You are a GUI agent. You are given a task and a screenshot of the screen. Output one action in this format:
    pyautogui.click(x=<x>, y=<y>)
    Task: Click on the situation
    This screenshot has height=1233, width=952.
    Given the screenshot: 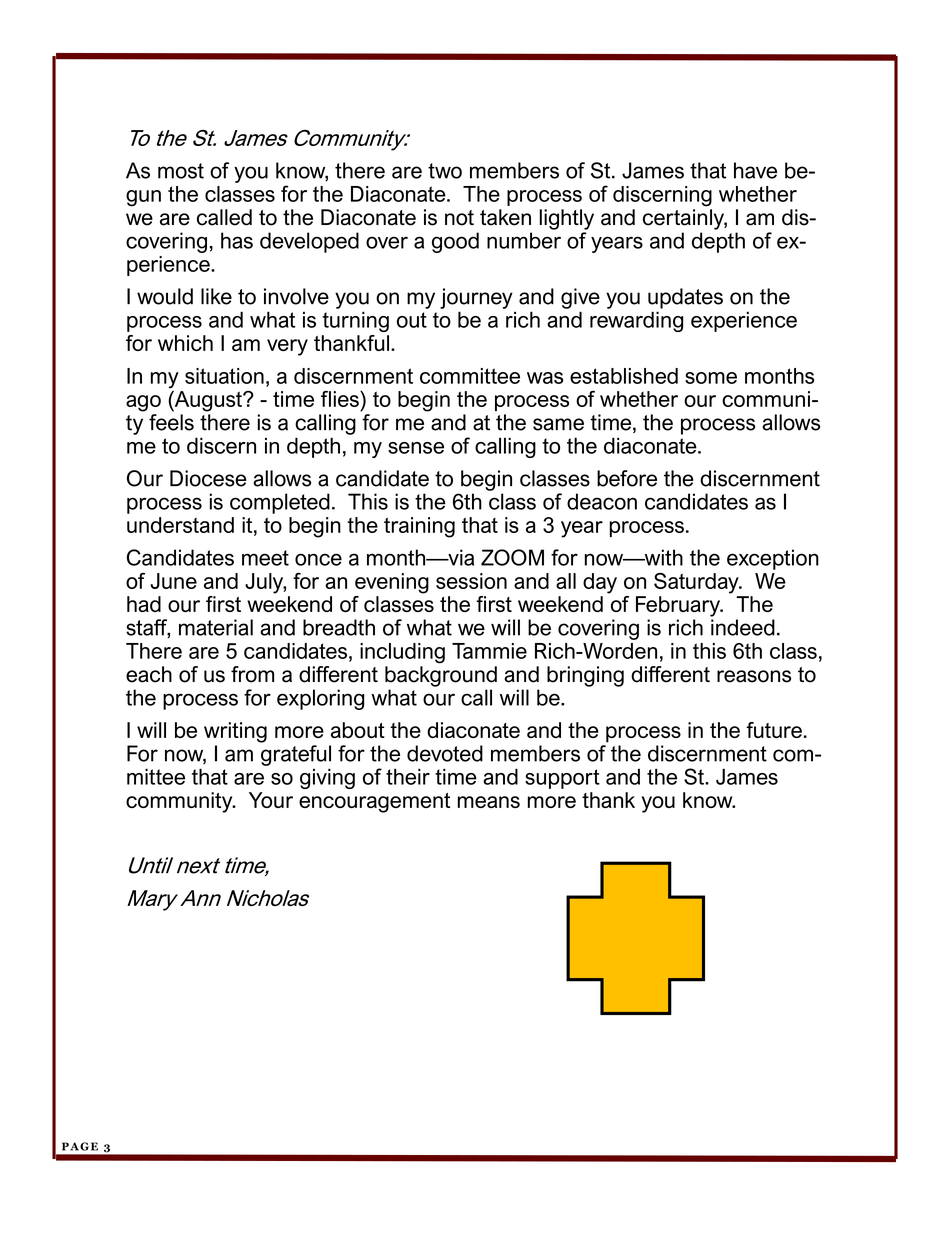 What is the action you would take?
    pyautogui.click(x=224, y=376)
